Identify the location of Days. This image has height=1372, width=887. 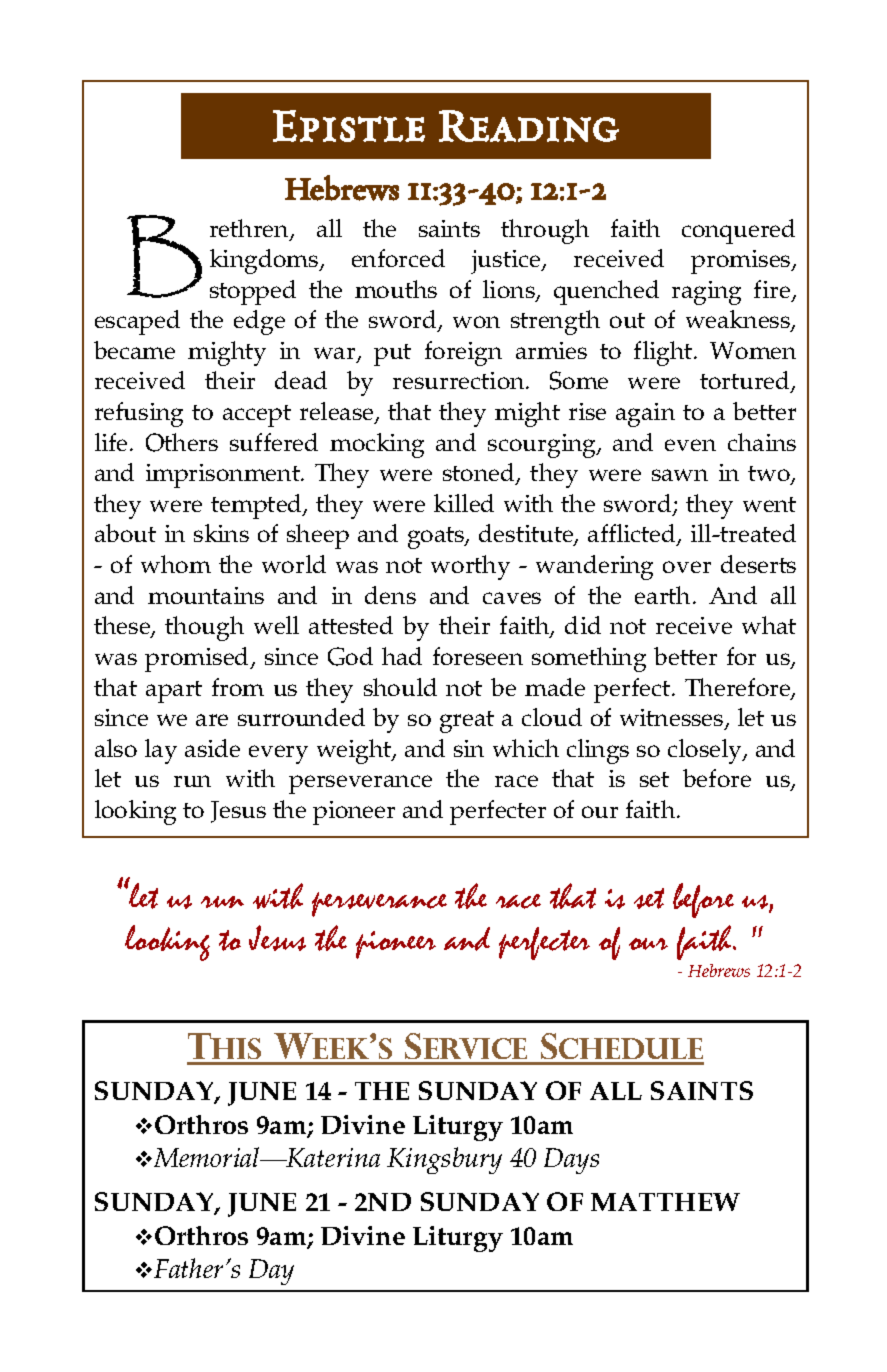
(571, 1161).
